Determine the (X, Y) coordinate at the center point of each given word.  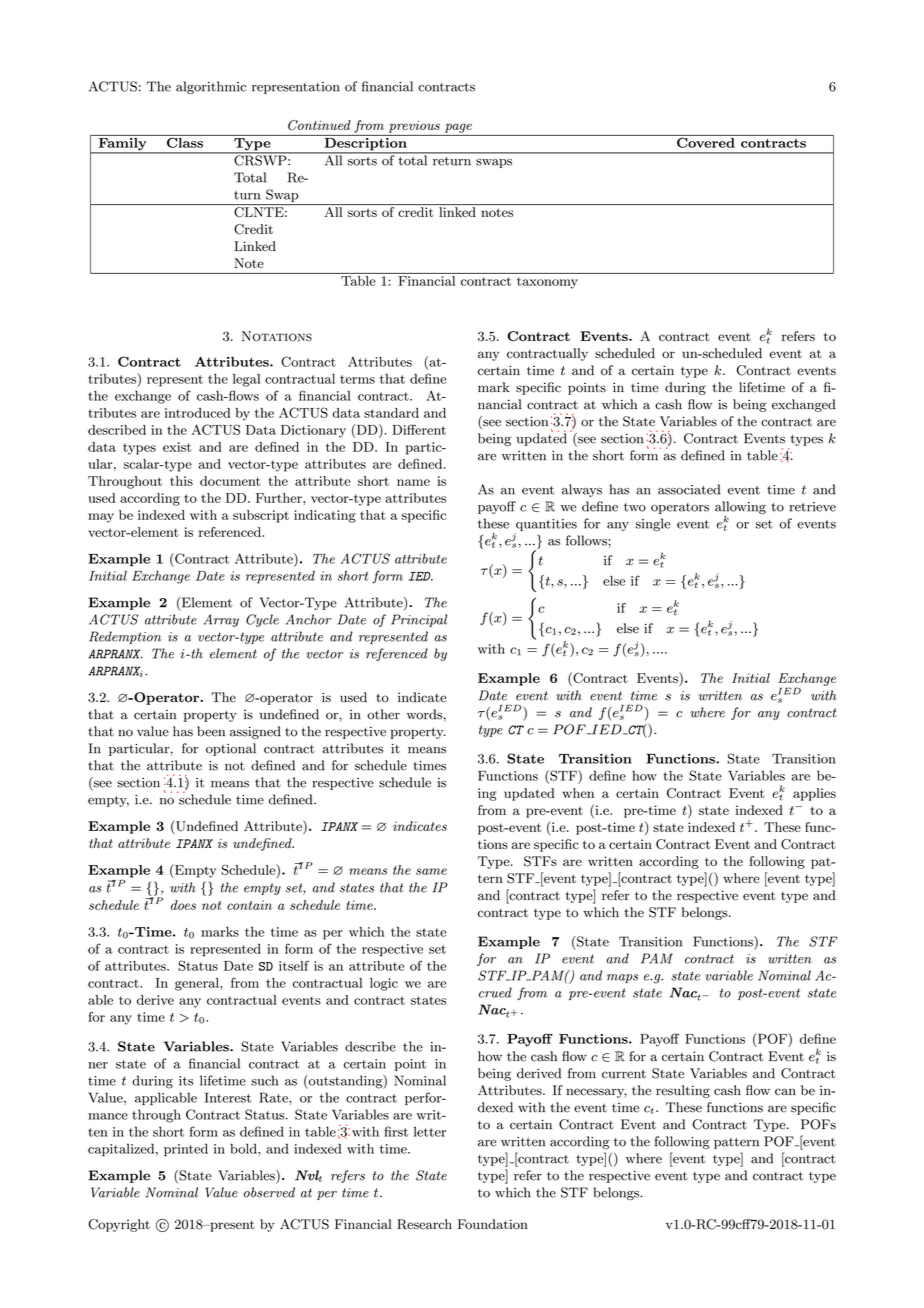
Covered (705, 141)
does (183, 905)
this (181, 481)
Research (424, 1224)
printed (186, 1150)
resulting (683, 1091)
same (431, 871)
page (458, 128)
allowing (740, 509)
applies (814, 794)
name (413, 482)
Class (184, 141)
